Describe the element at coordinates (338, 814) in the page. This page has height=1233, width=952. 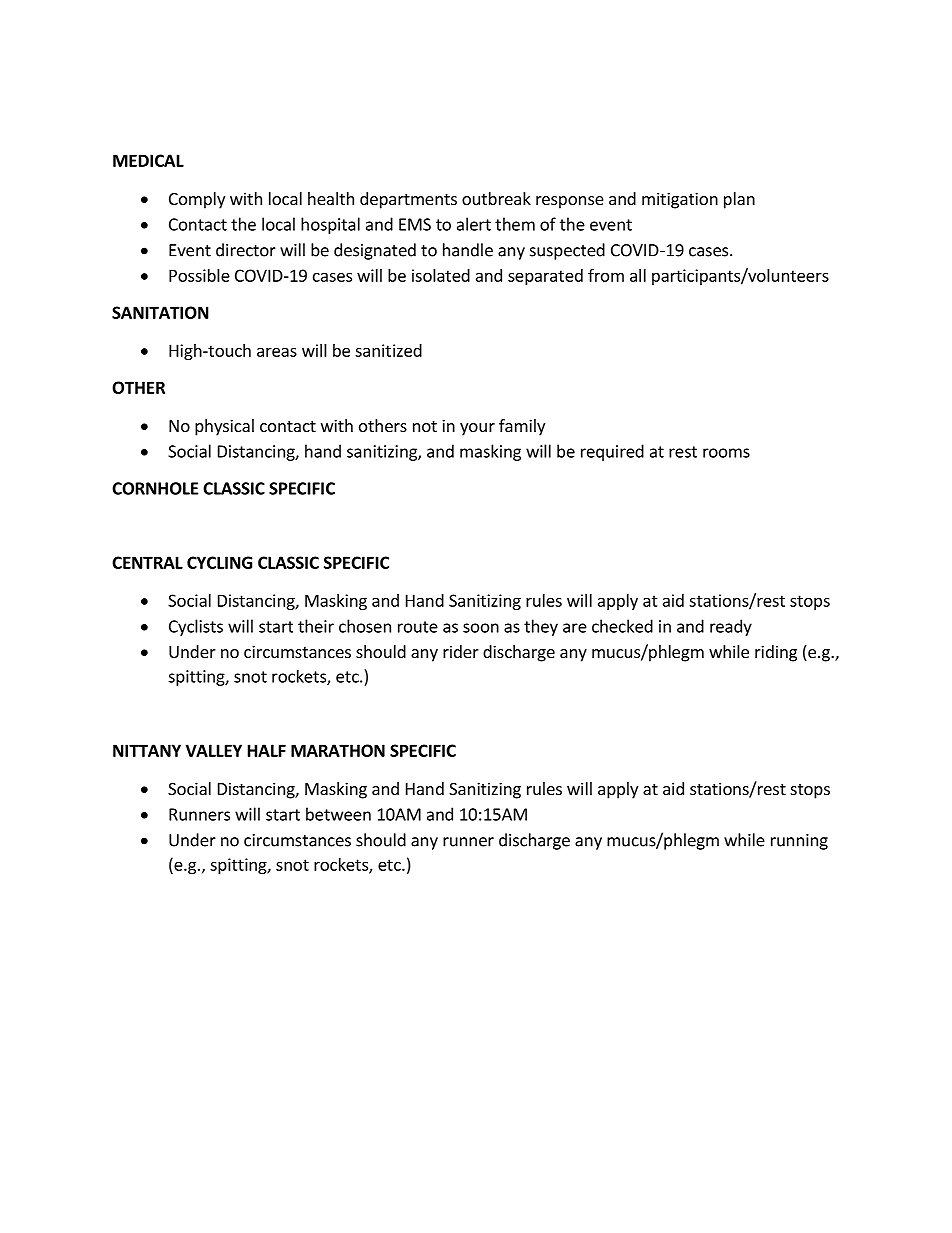
I see `between` at that location.
